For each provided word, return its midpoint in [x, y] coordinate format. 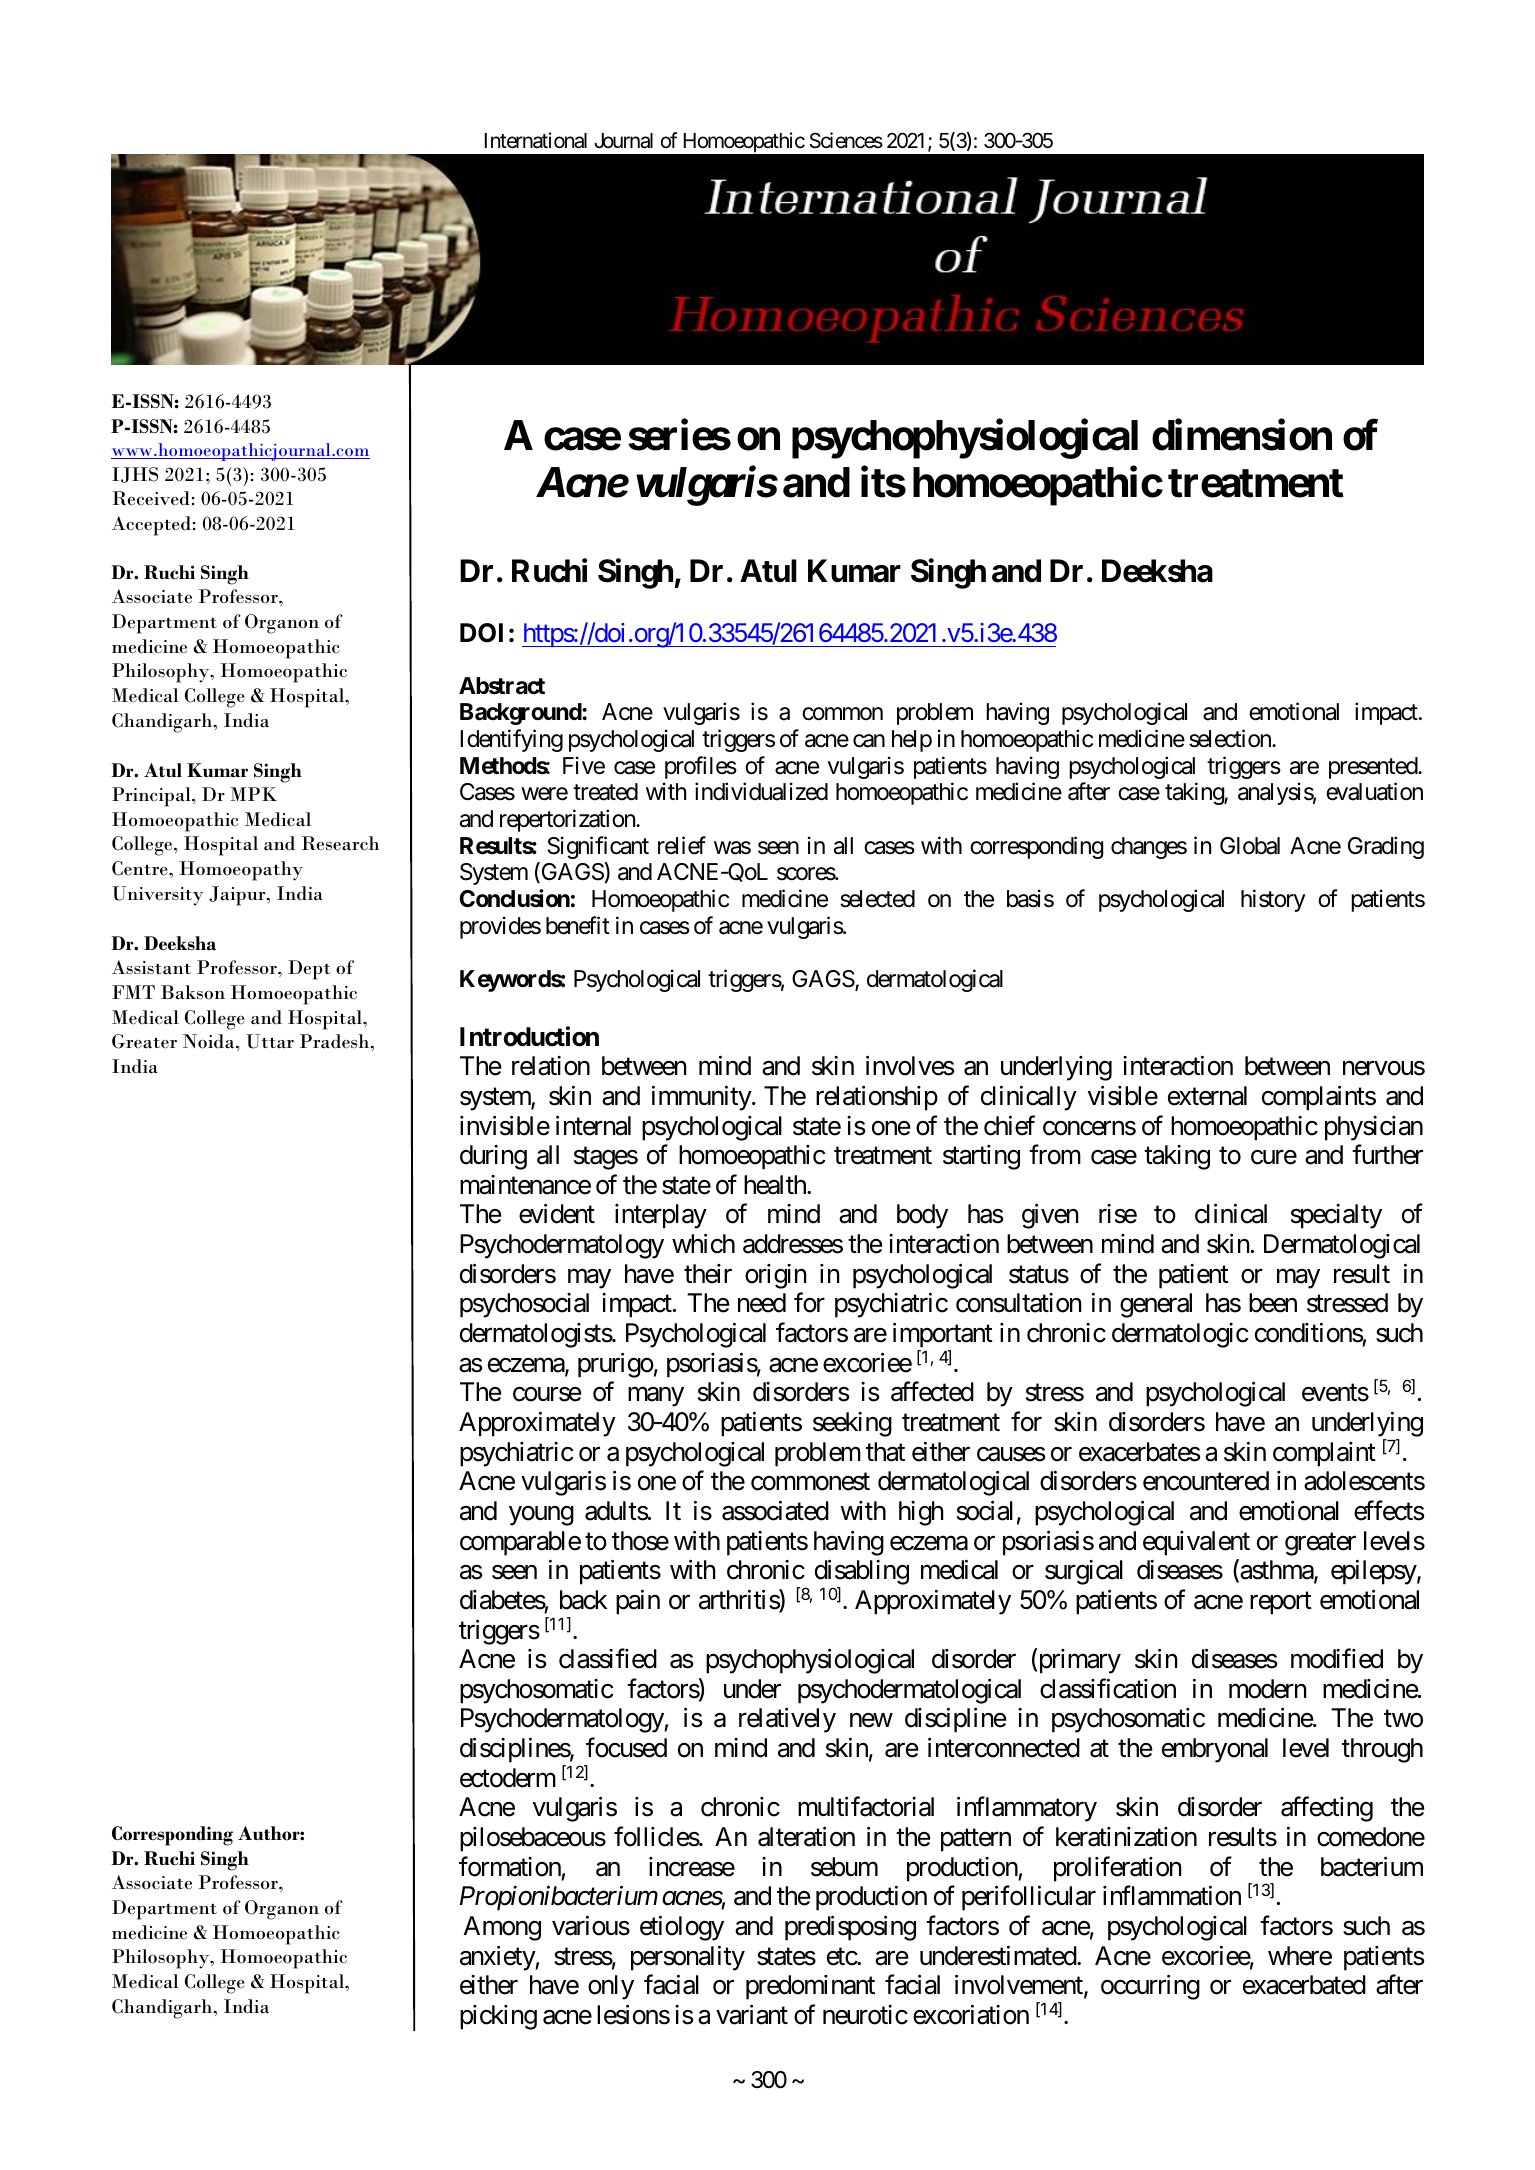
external [1207, 1096]
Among [502, 1928]
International [536, 140]
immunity [702, 1098]
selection [1231, 738]
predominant [810, 1987]
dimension [1242, 435]
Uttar [270, 1041]
